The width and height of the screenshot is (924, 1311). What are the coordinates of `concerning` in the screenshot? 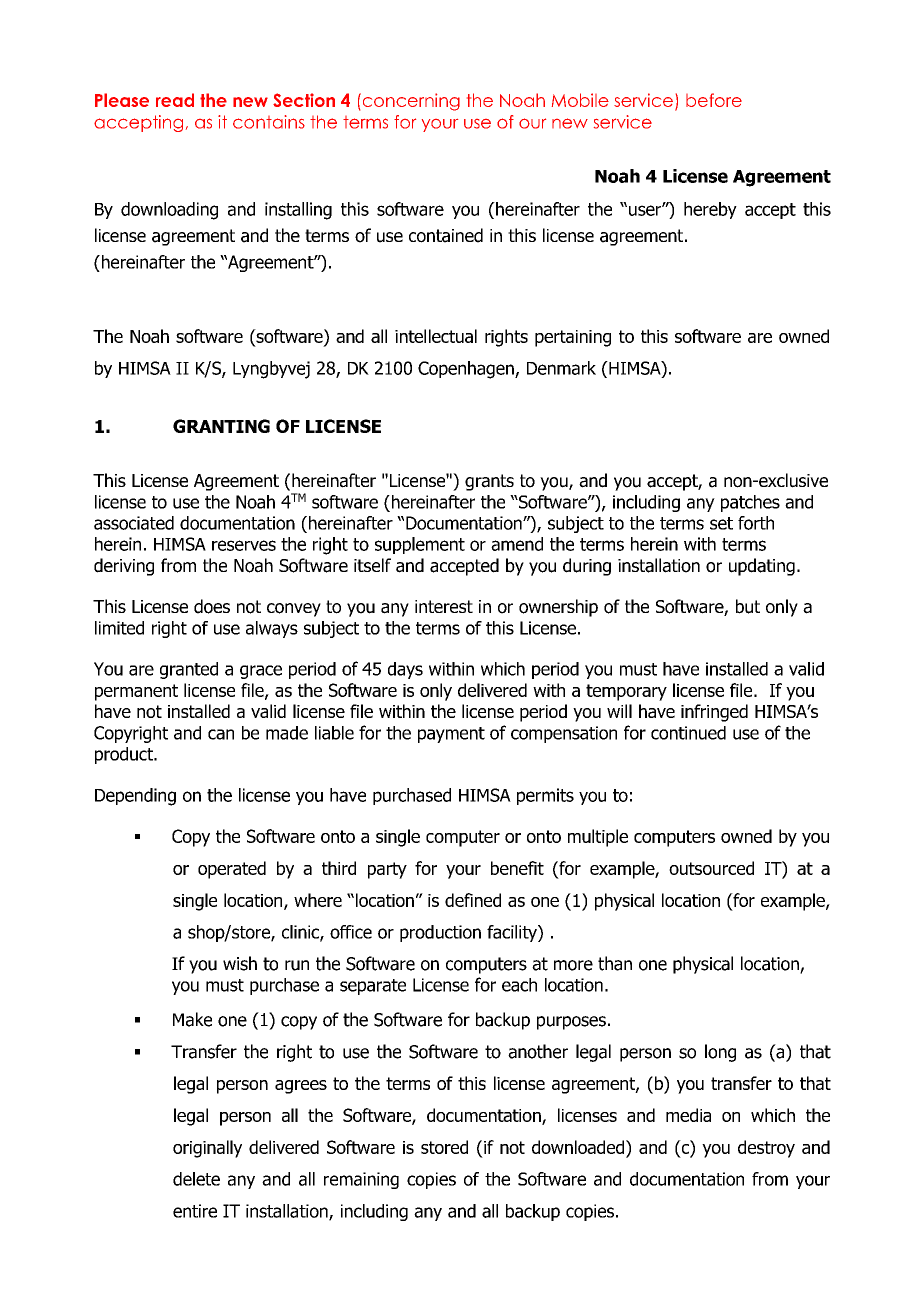 It's located at (410, 102).
